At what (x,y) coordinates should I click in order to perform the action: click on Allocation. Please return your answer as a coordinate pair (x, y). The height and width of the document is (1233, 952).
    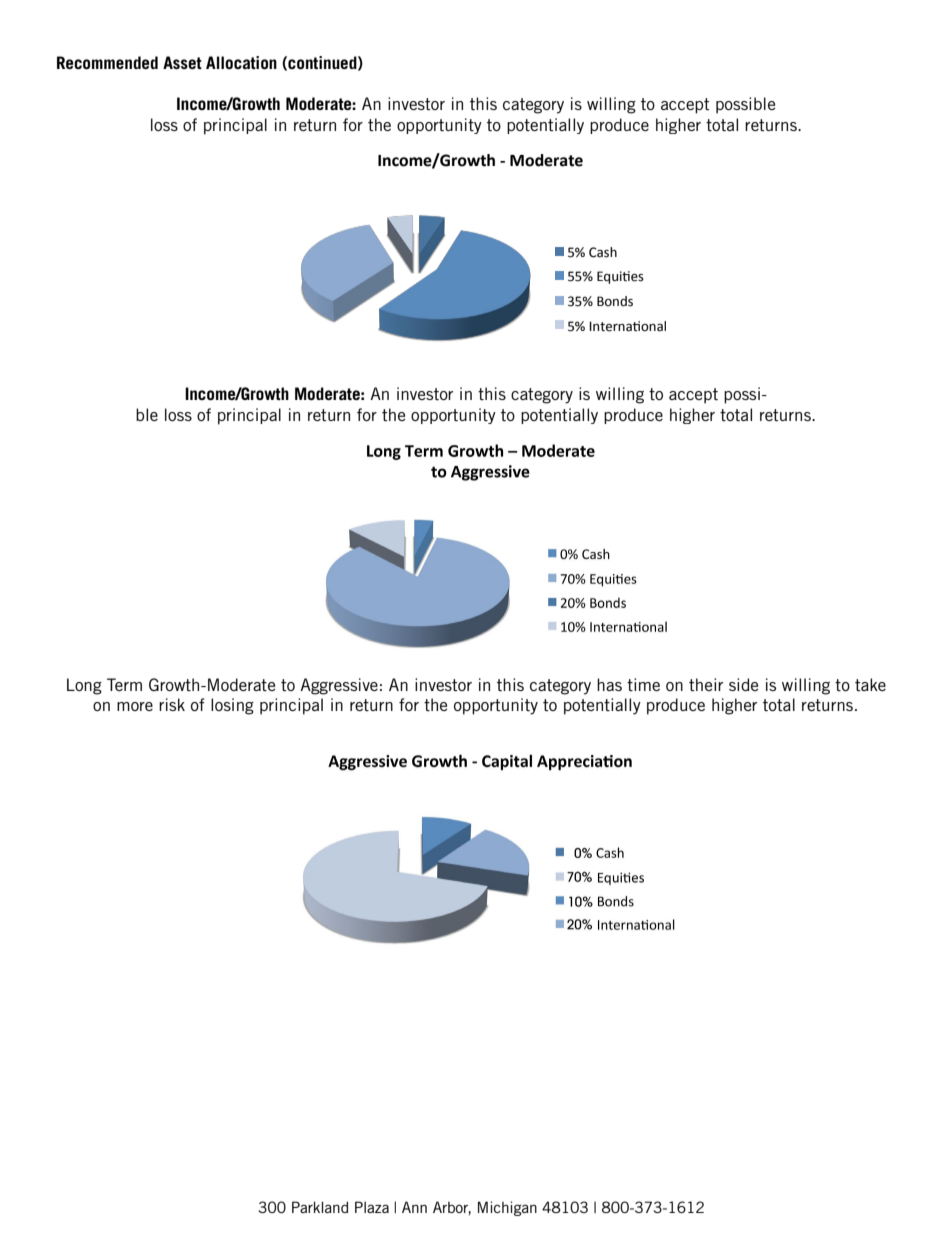
    Looking at the image, I should click on (241, 62).
